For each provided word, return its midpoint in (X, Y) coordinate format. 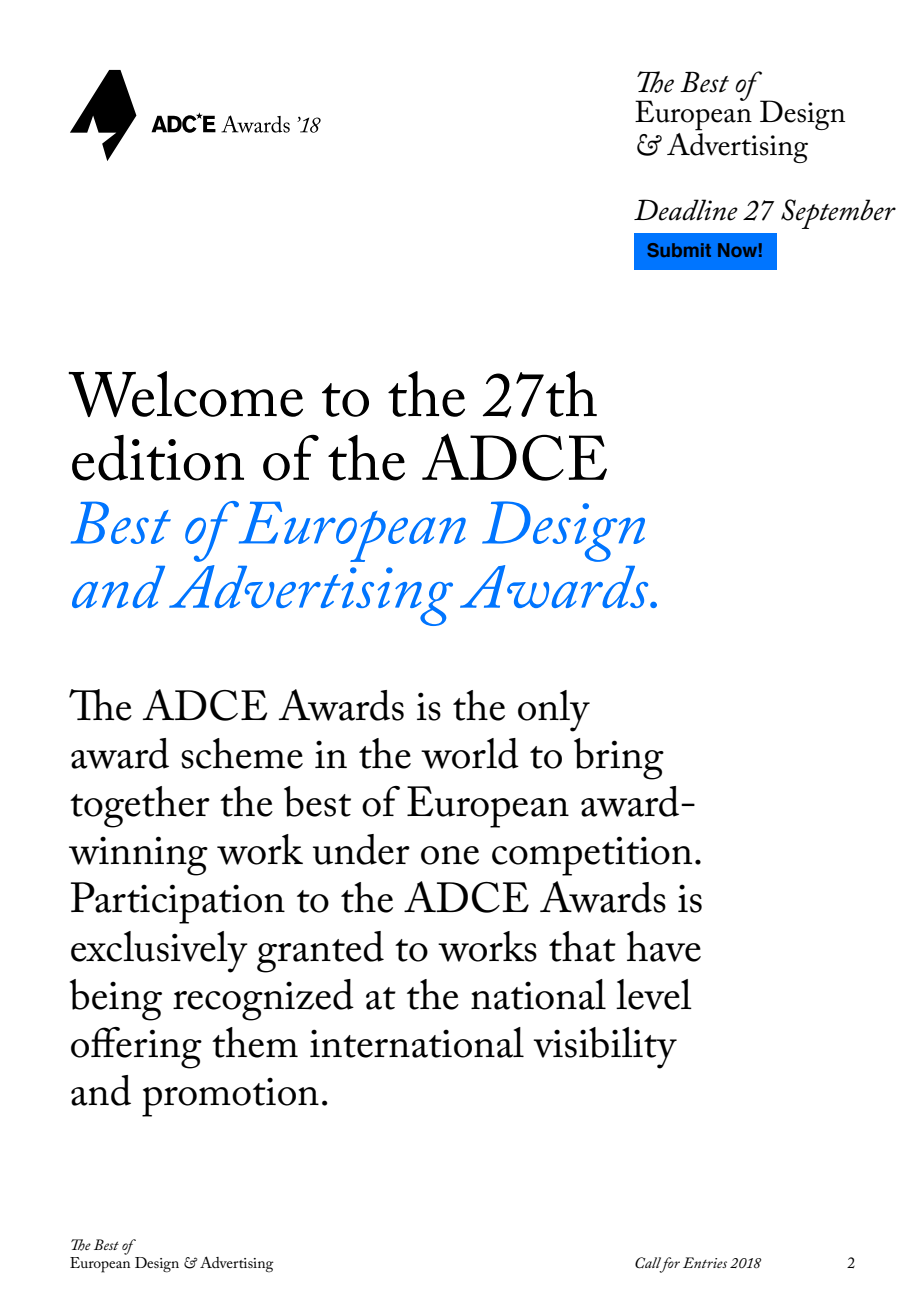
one (450, 855)
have (664, 946)
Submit (679, 250)
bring (619, 759)
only (554, 711)
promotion (230, 1097)
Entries (705, 1262)
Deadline (686, 210)
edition (158, 458)
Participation (178, 903)
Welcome (185, 394)
